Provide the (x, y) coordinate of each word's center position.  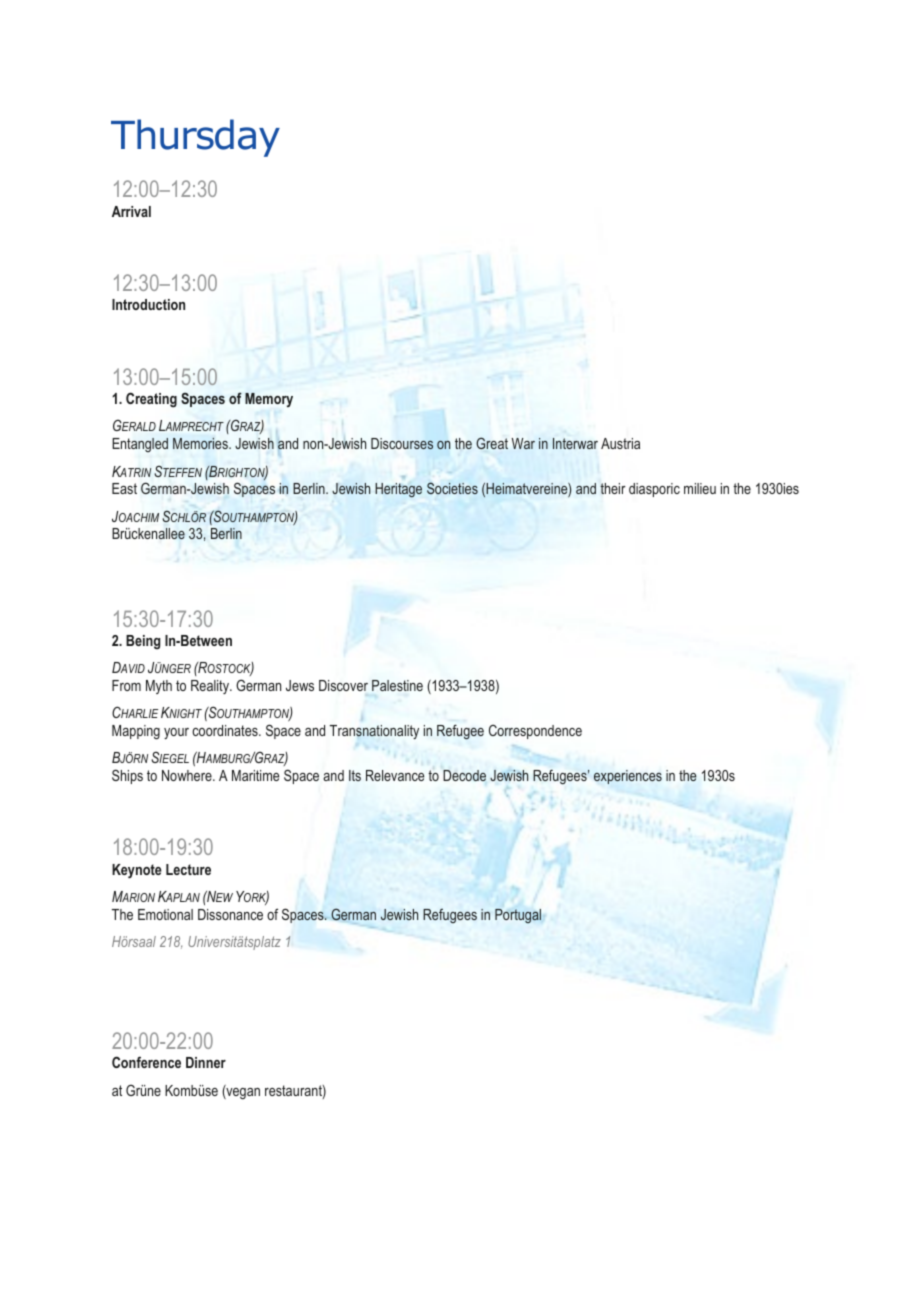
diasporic (654, 490)
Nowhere (188, 775)
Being (143, 642)
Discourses (402, 443)
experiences (628, 777)
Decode (464, 775)
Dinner (206, 1062)
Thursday (195, 138)
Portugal (518, 916)
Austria (620, 443)
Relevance (395, 775)
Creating (151, 400)
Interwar (575, 443)
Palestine (397, 685)
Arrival (131, 211)
